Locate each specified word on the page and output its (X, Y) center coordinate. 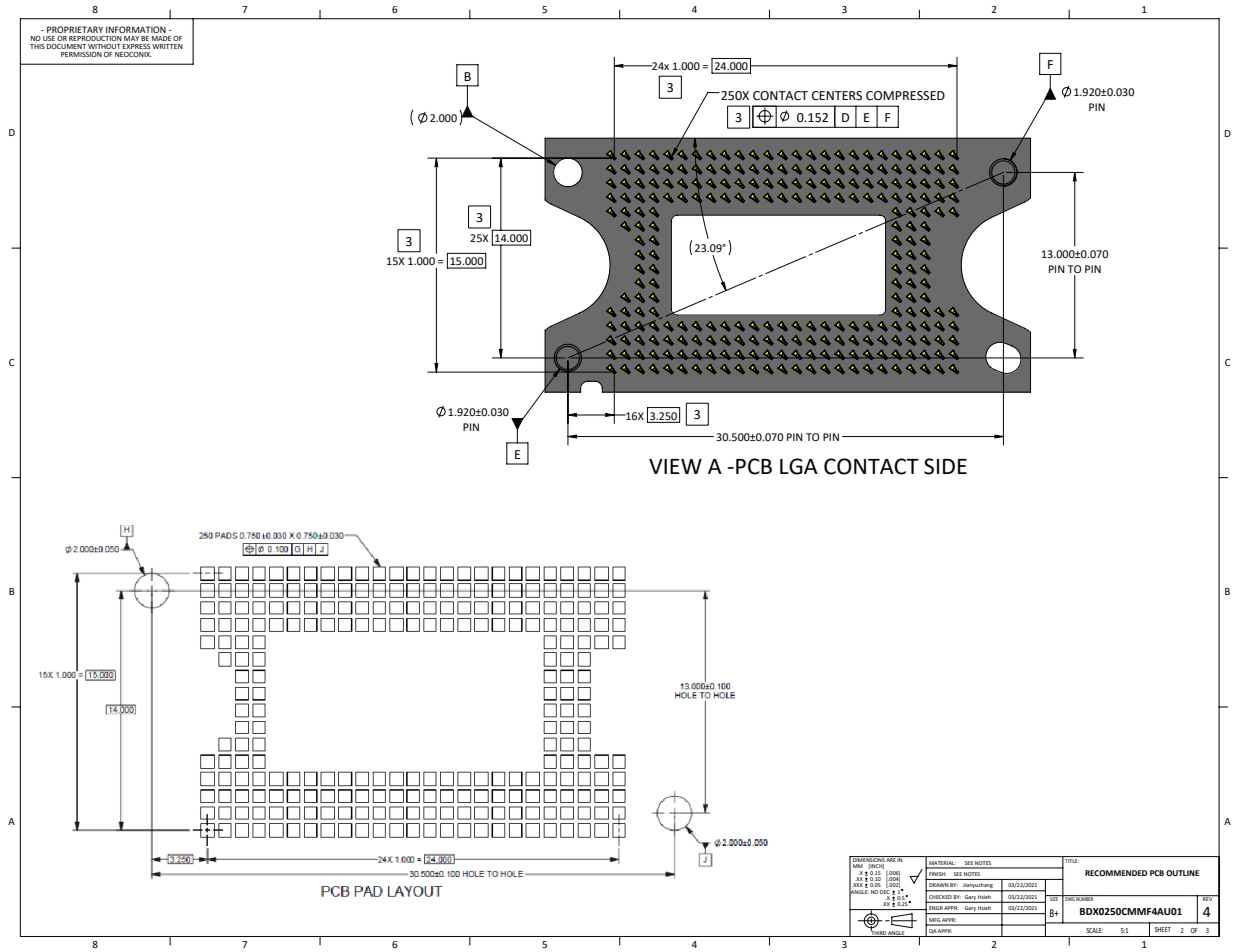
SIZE (1054, 898)
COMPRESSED (905, 96)
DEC (885, 893)
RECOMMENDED (1116, 873)
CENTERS (837, 96)
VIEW (675, 466)
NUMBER (1085, 898)
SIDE (945, 466)
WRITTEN (167, 46)
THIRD (878, 933)
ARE (891, 859)
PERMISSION (81, 54)
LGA (799, 466)
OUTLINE (1182, 873)
